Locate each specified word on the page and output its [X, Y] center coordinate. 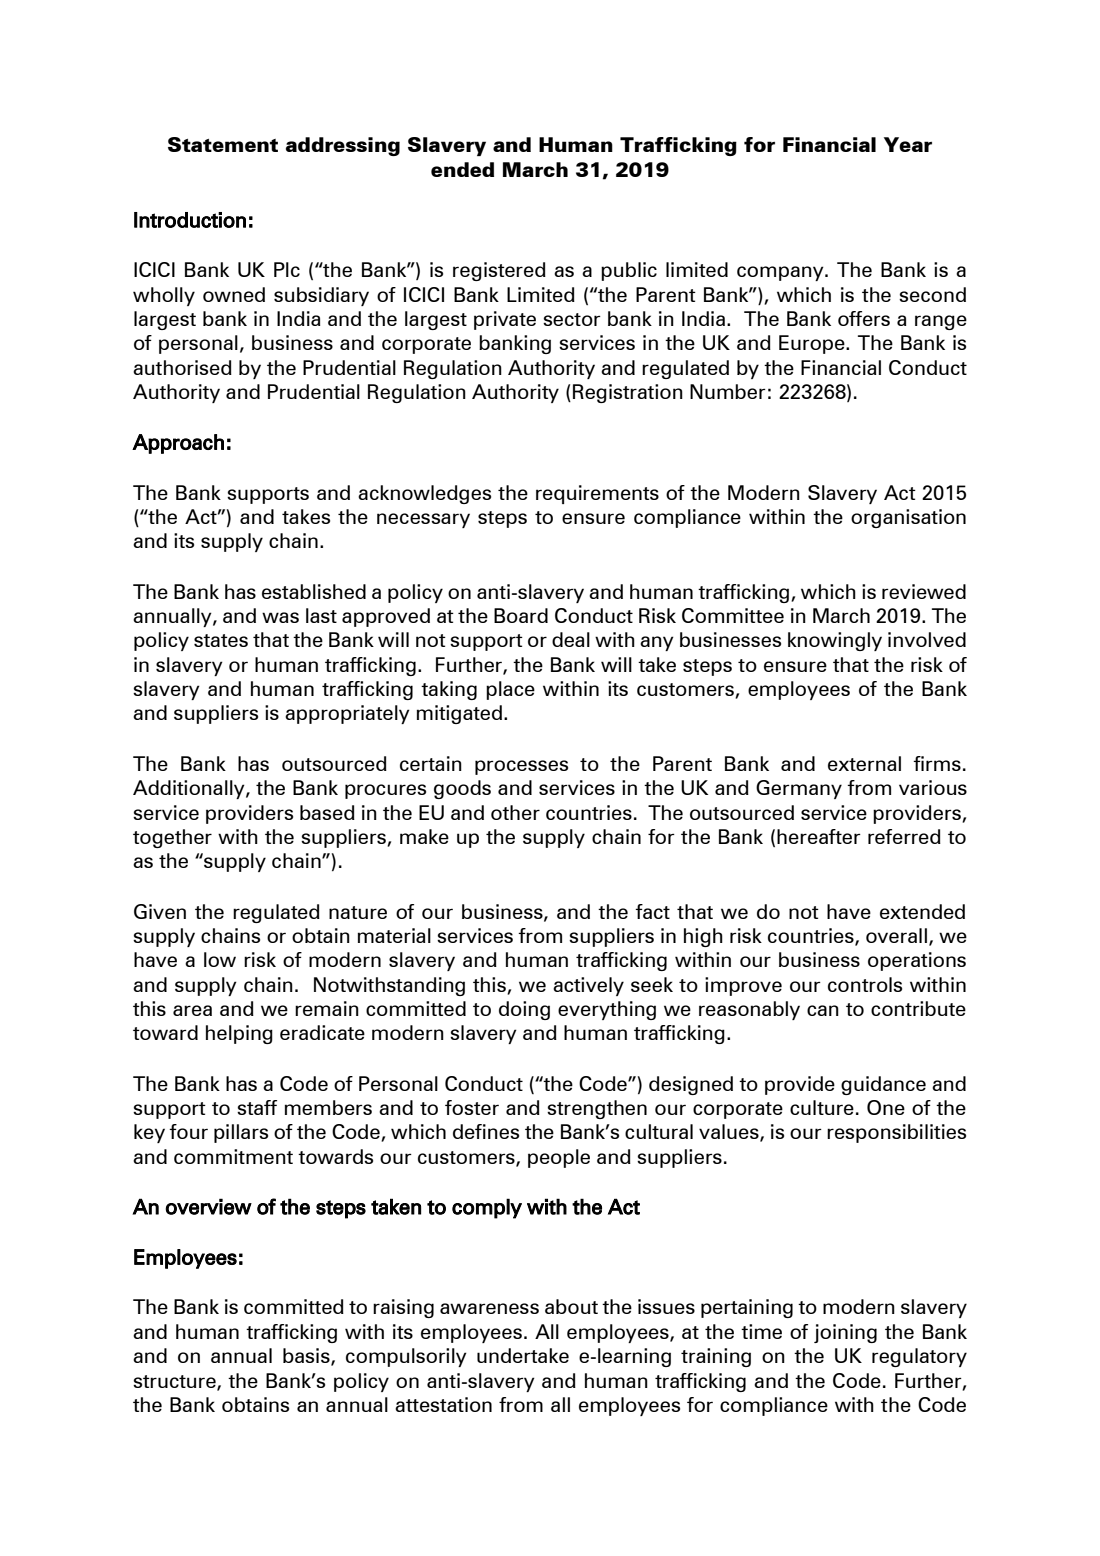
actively [588, 986]
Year [908, 144]
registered [499, 271]
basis [307, 1357]
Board [521, 615]
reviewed [924, 591]
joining [845, 1333]
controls [865, 984]
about [571, 1306]
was [280, 617]
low [220, 959]
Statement [223, 144]
